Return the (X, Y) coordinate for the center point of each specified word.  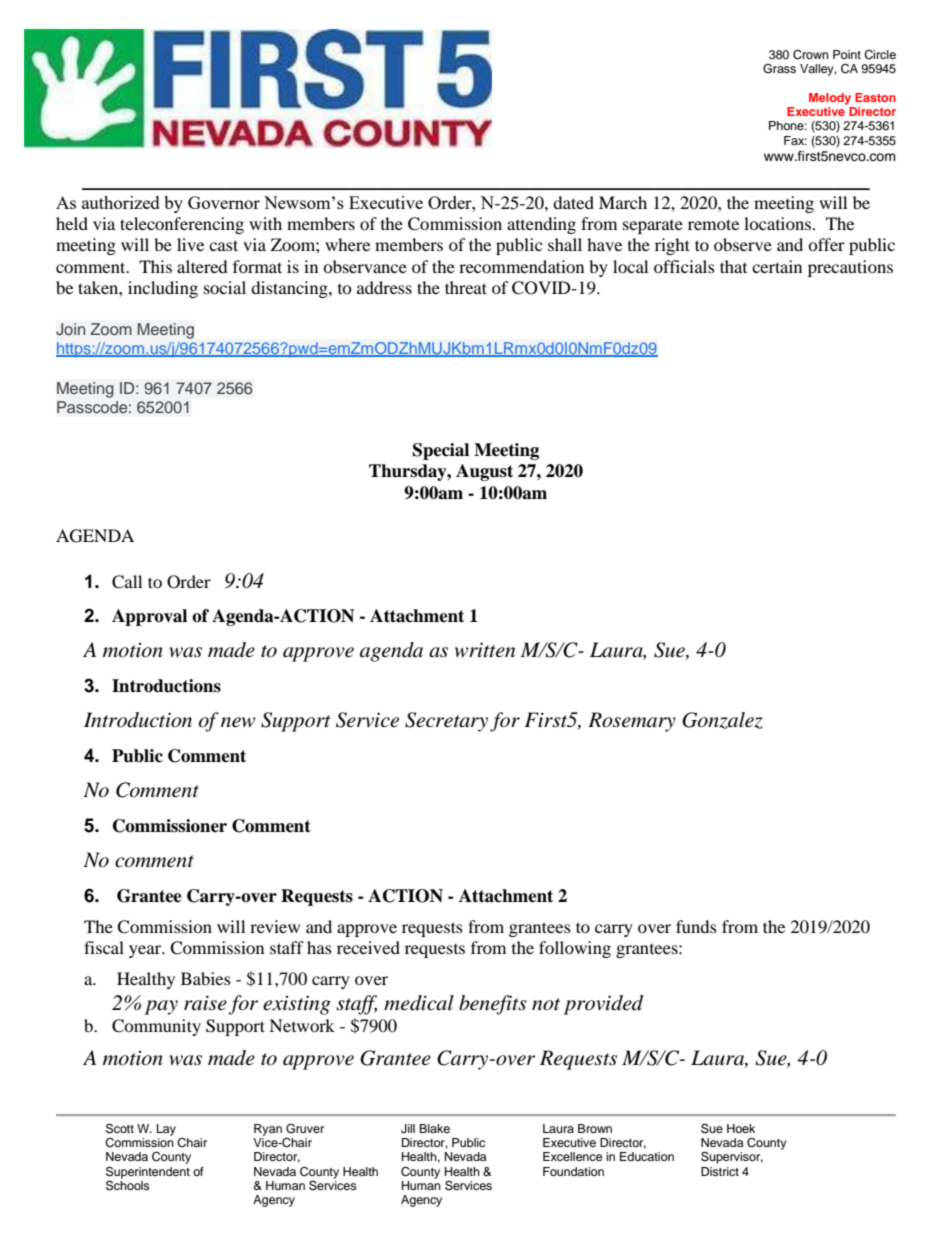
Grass (779, 69)
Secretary (446, 722)
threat (466, 287)
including (163, 289)
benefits (493, 1005)
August (484, 472)
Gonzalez (722, 720)
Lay (166, 1130)
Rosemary (632, 722)
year (146, 951)
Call (127, 582)
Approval (149, 617)
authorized (121, 202)
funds (696, 926)
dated (573, 202)
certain (777, 266)
